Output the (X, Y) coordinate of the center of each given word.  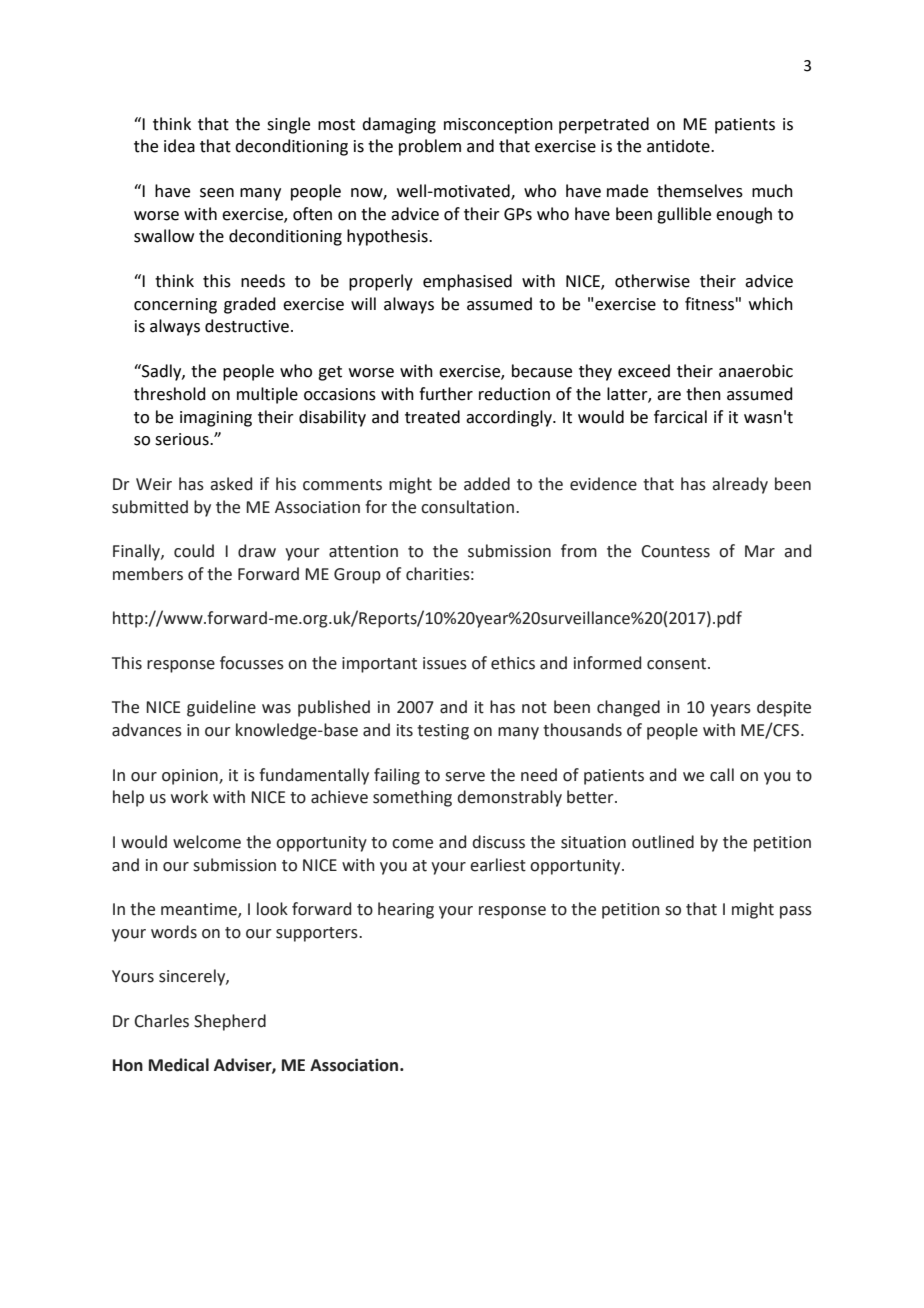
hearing (406, 910)
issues (445, 663)
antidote (679, 146)
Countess (675, 551)
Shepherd (230, 1022)
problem (430, 147)
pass (796, 912)
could (194, 551)
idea (179, 146)
